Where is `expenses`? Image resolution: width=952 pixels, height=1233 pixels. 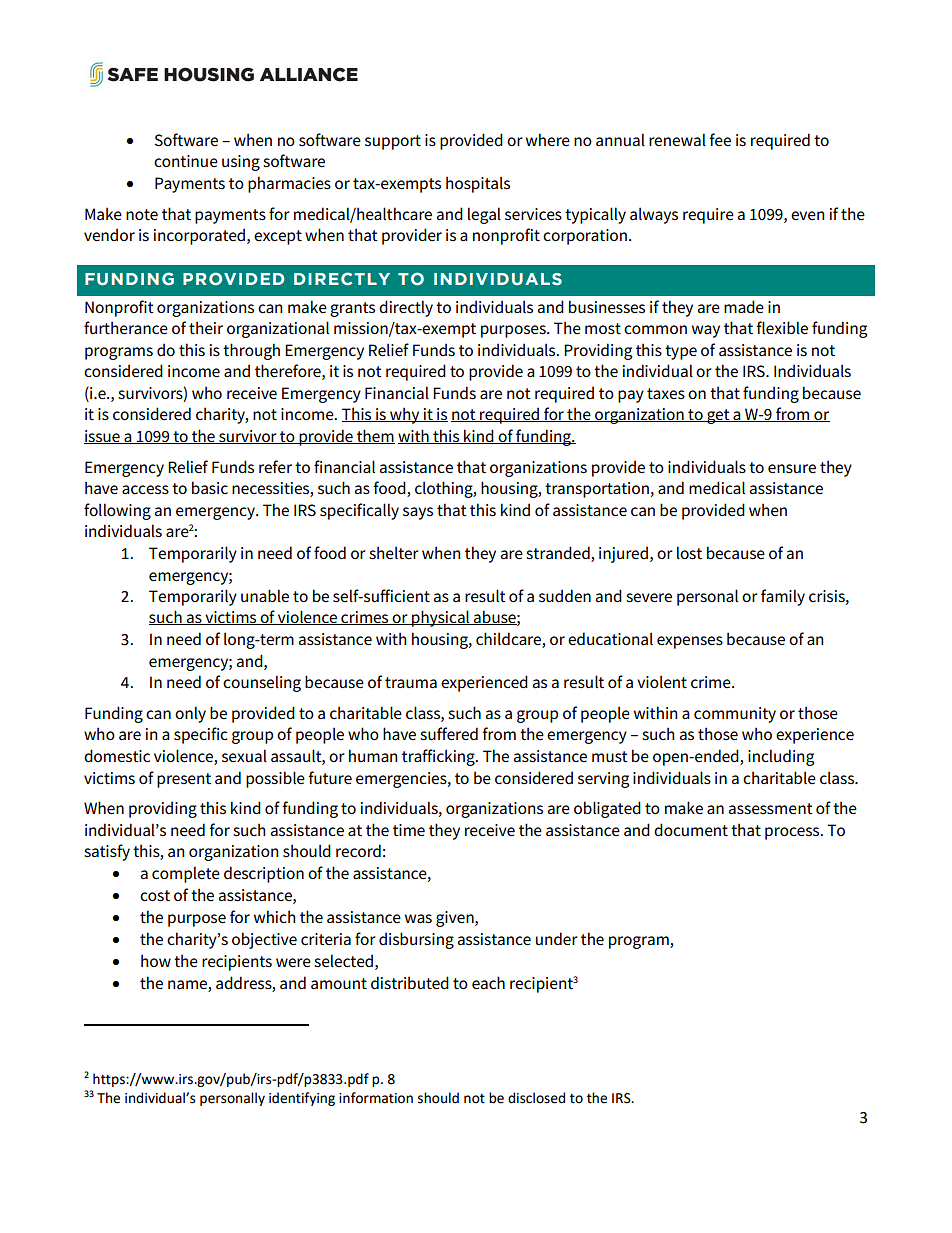 expenses is located at coordinates (690, 642).
